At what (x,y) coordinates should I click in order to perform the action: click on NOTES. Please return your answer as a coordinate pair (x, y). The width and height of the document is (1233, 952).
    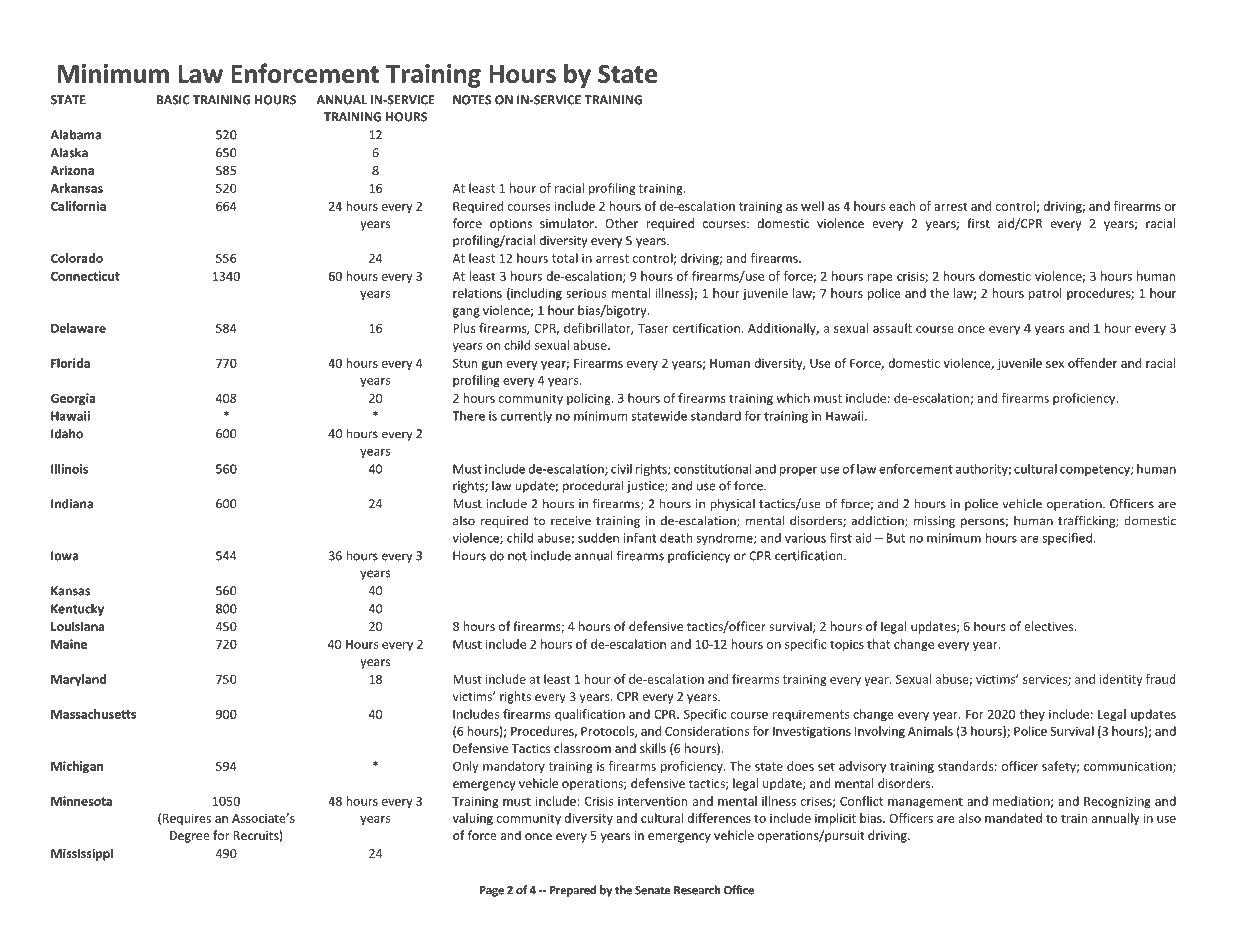
    Looking at the image, I should click on (472, 100).
